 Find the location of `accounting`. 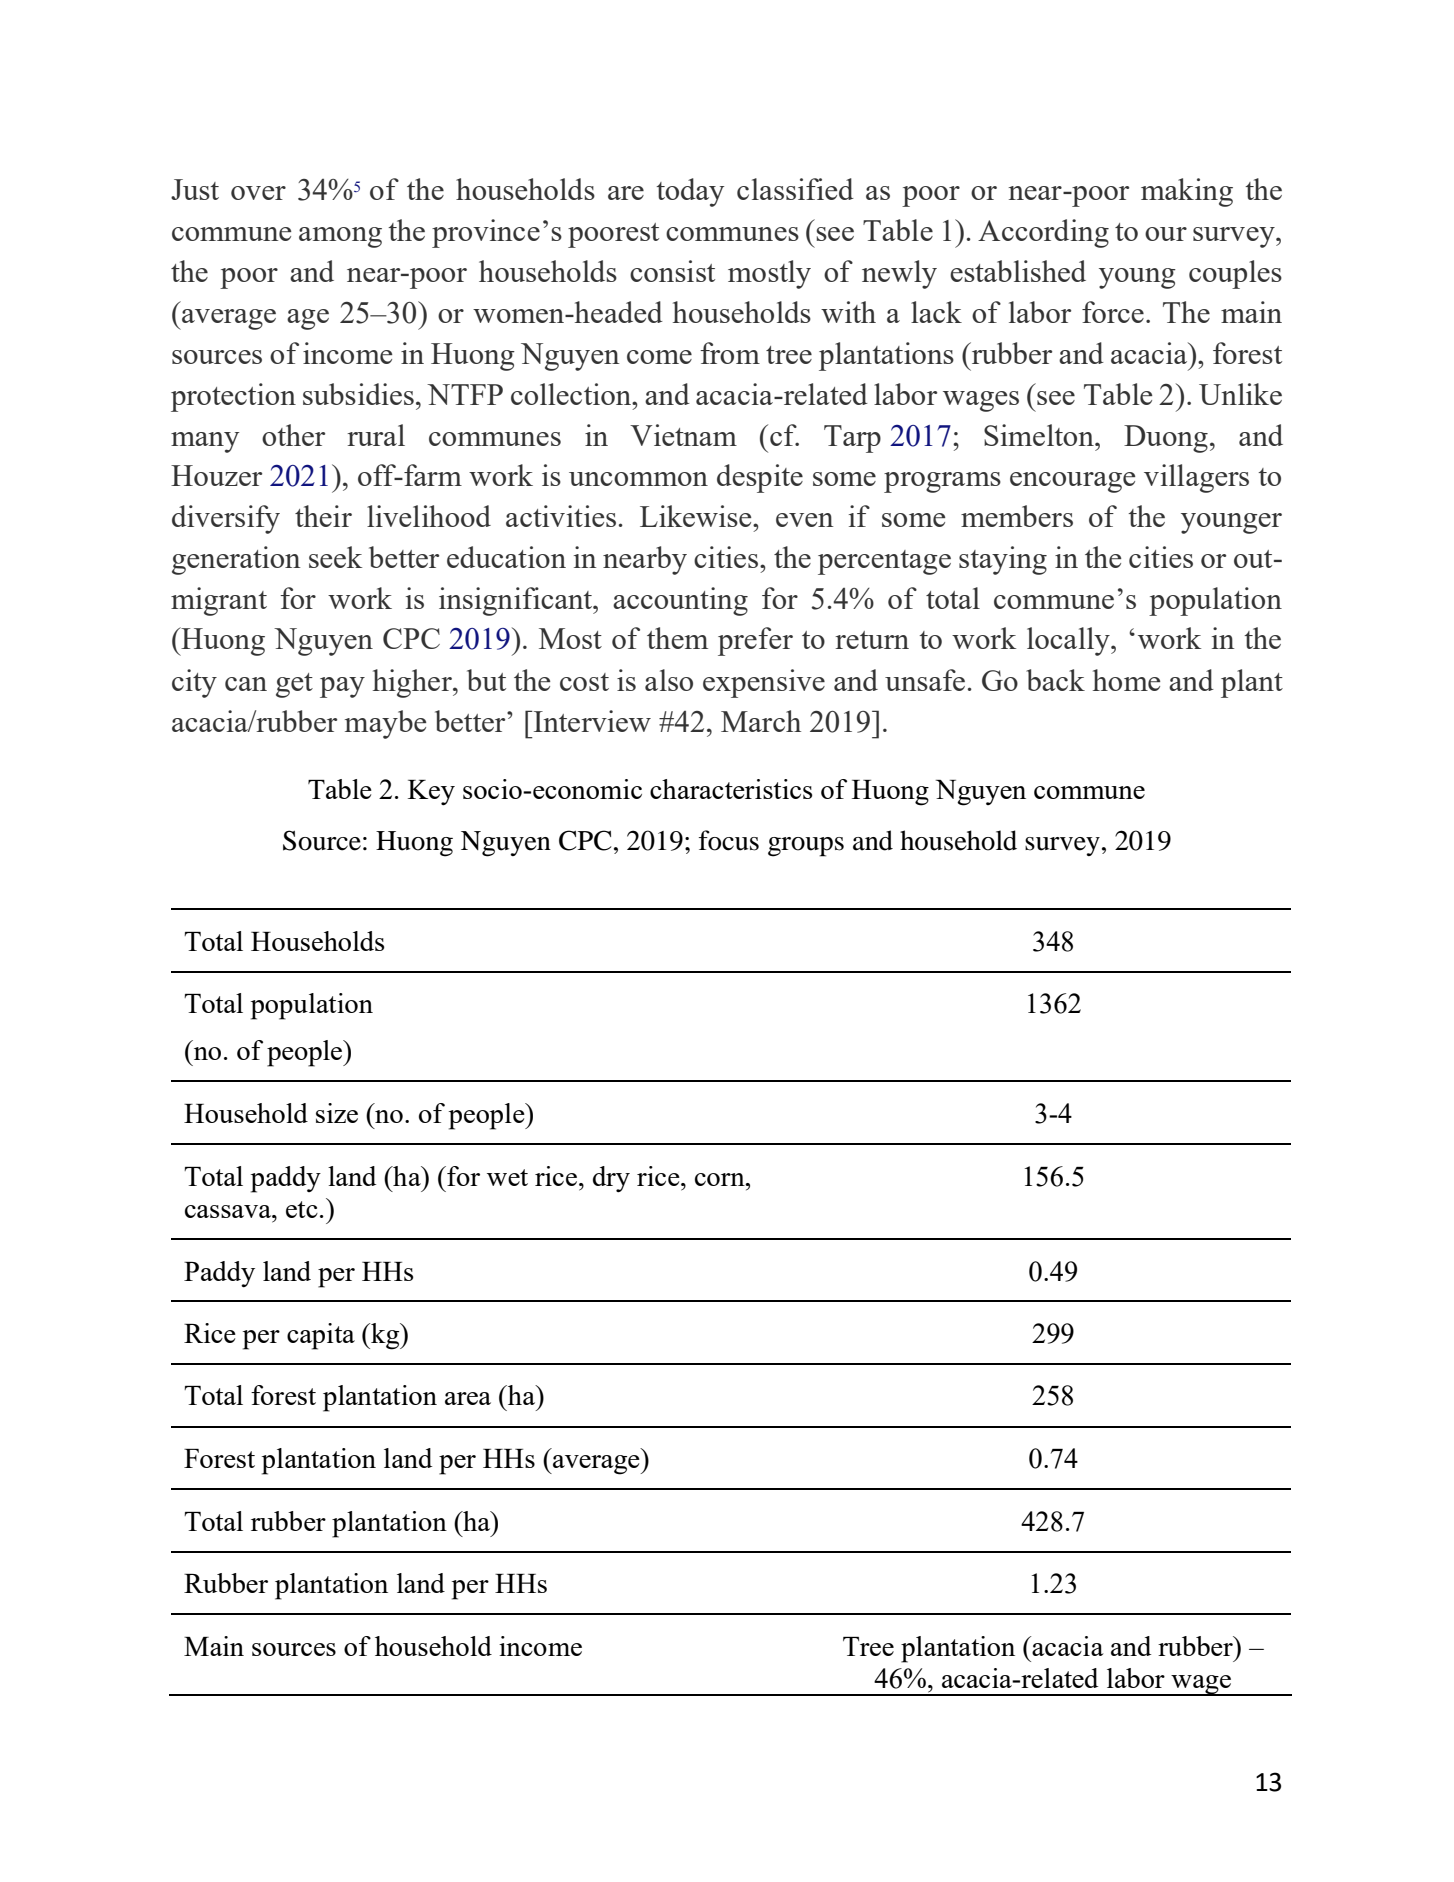

accounting is located at coordinates (680, 601).
